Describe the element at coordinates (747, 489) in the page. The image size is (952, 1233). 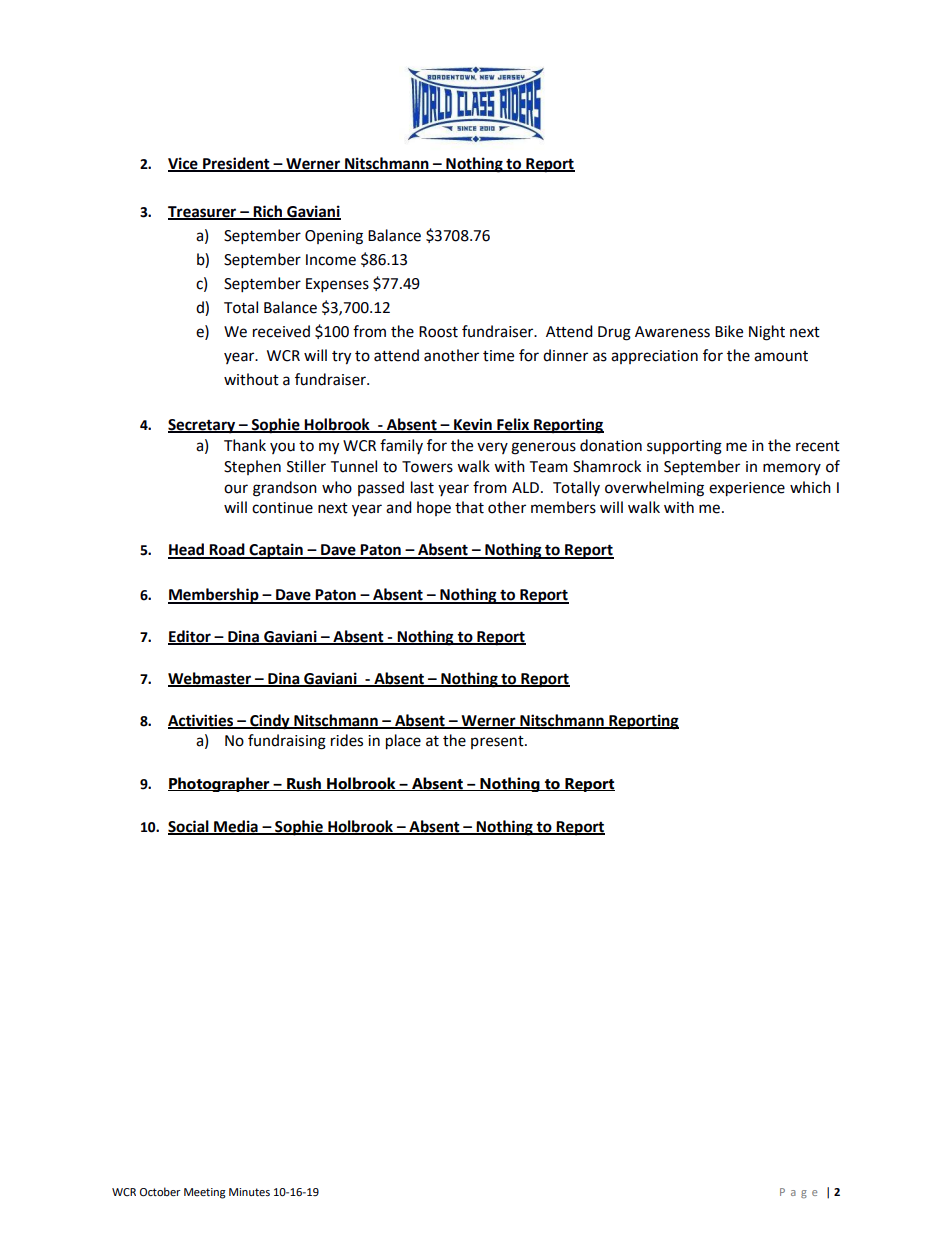
I see `experience` at that location.
